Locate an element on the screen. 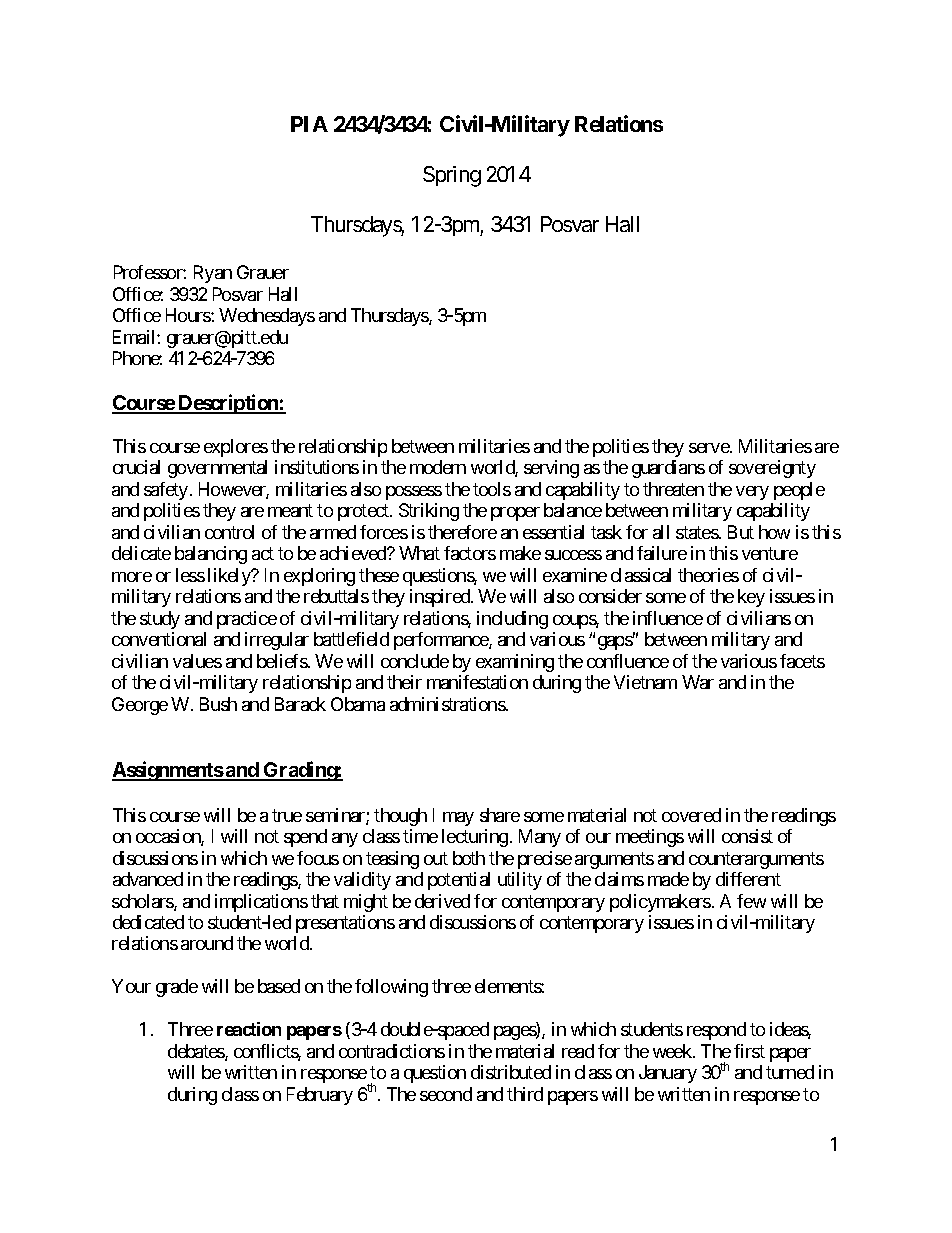 The height and width of the screenshot is (1233, 952). inspired is located at coordinates (441, 598).
